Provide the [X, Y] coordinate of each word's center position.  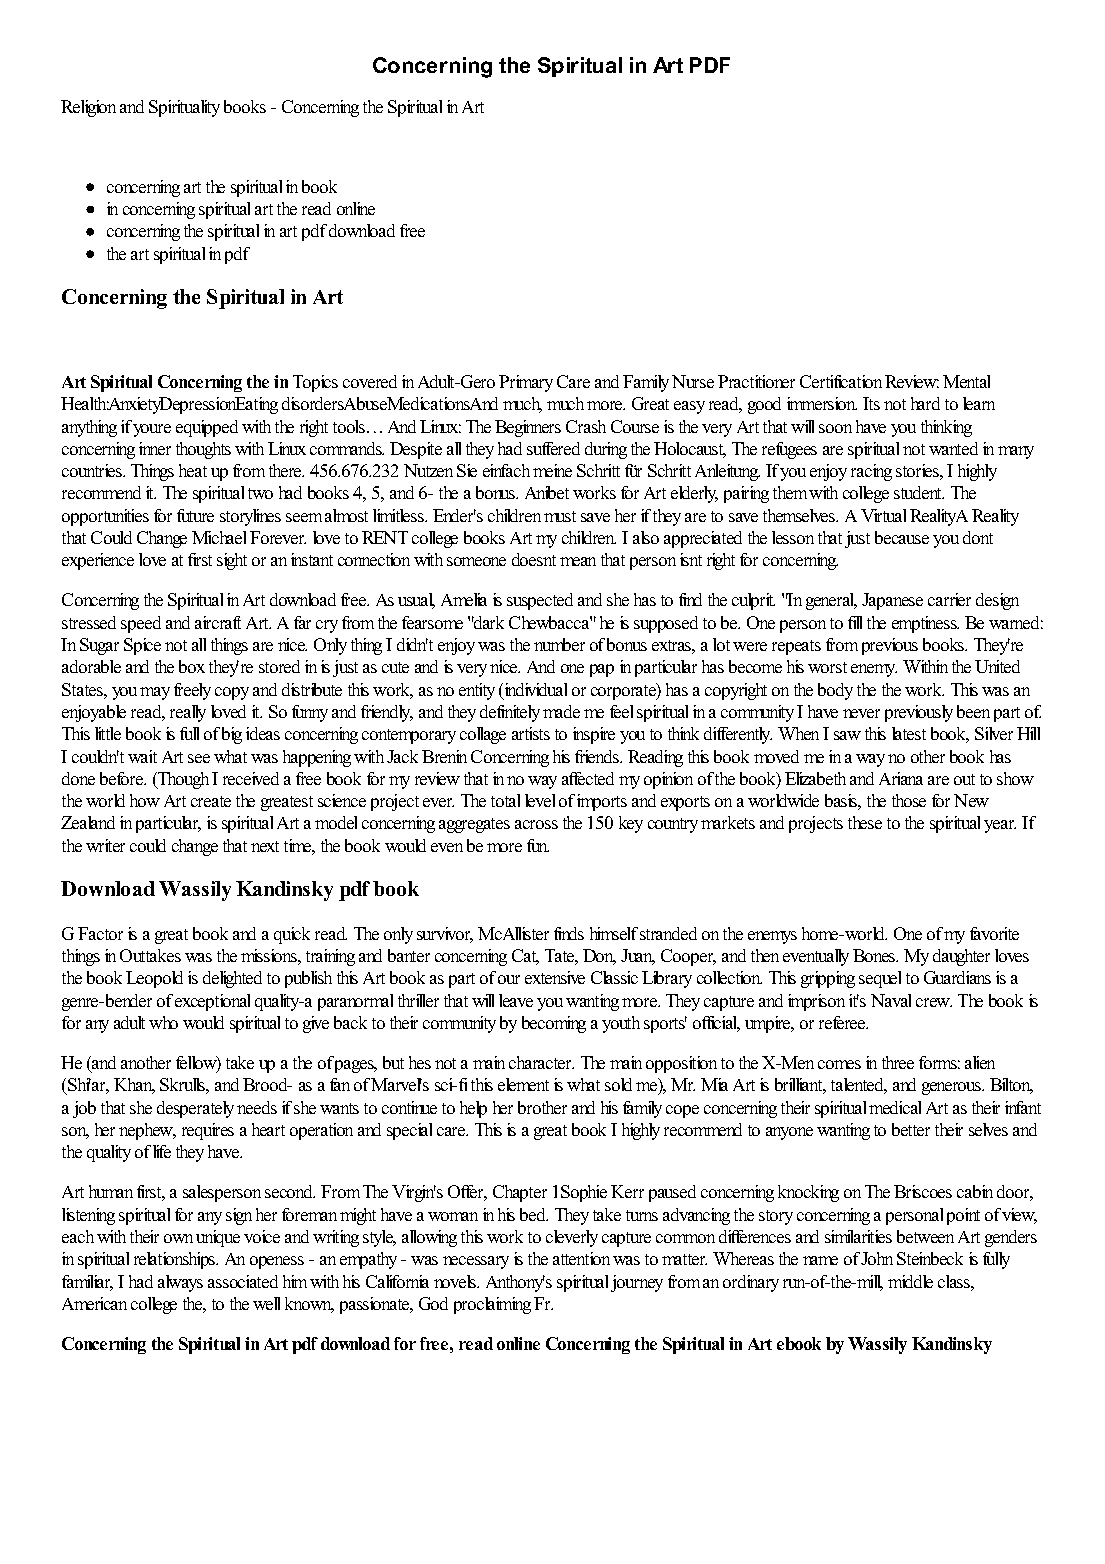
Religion [88, 108]
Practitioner [756, 381]
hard [925, 403]
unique [218, 1238]
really [188, 713]
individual [534, 691]
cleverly [572, 1238]
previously [919, 713]
